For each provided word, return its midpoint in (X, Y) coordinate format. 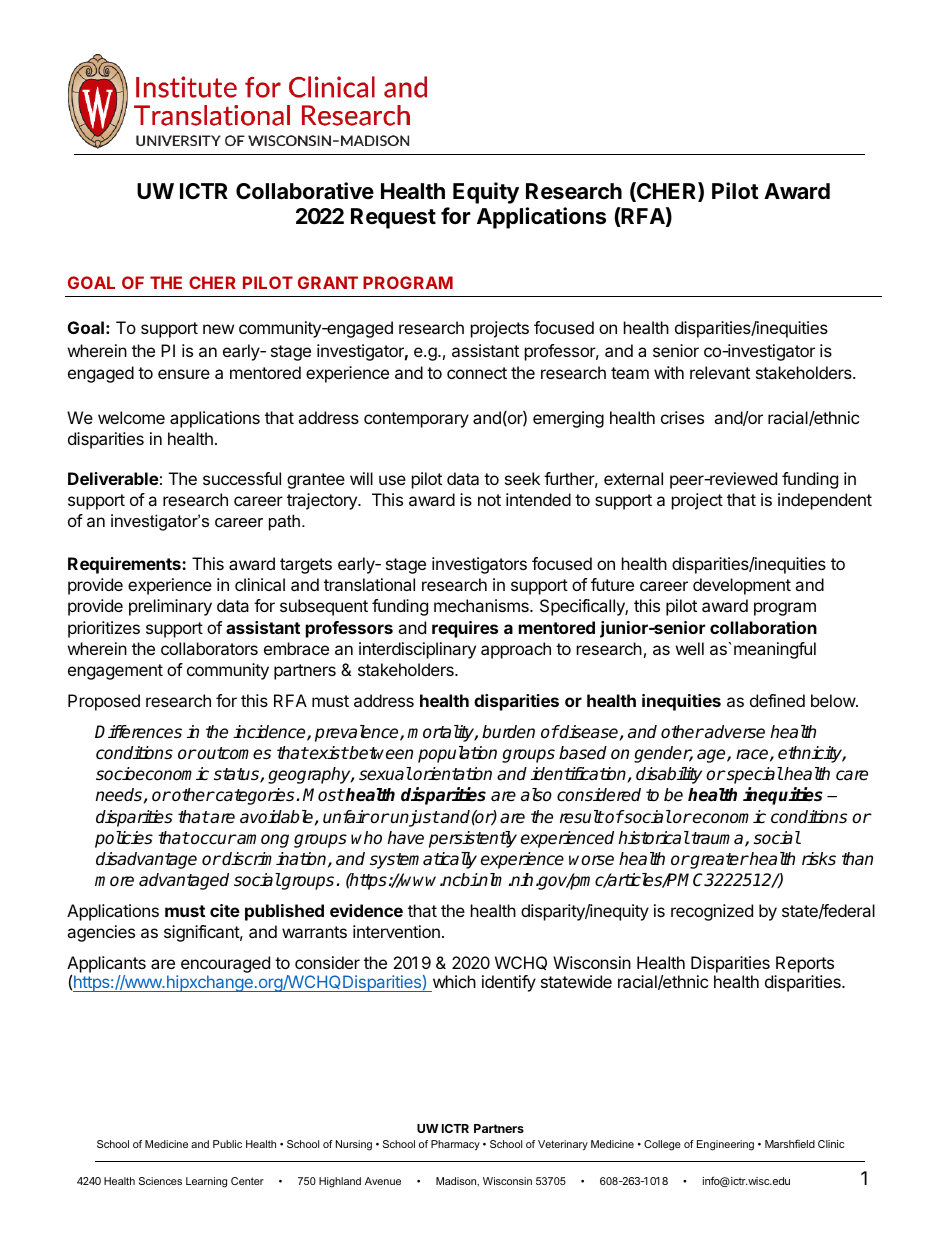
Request (393, 218)
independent (825, 501)
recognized (712, 912)
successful (242, 478)
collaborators (209, 648)
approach (516, 650)
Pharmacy (455, 1145)
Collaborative (305, 191)
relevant (720, 372)
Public (227, 1144)
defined (777, 700)
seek (522, 478)
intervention (396, 931)
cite (225, 910)
